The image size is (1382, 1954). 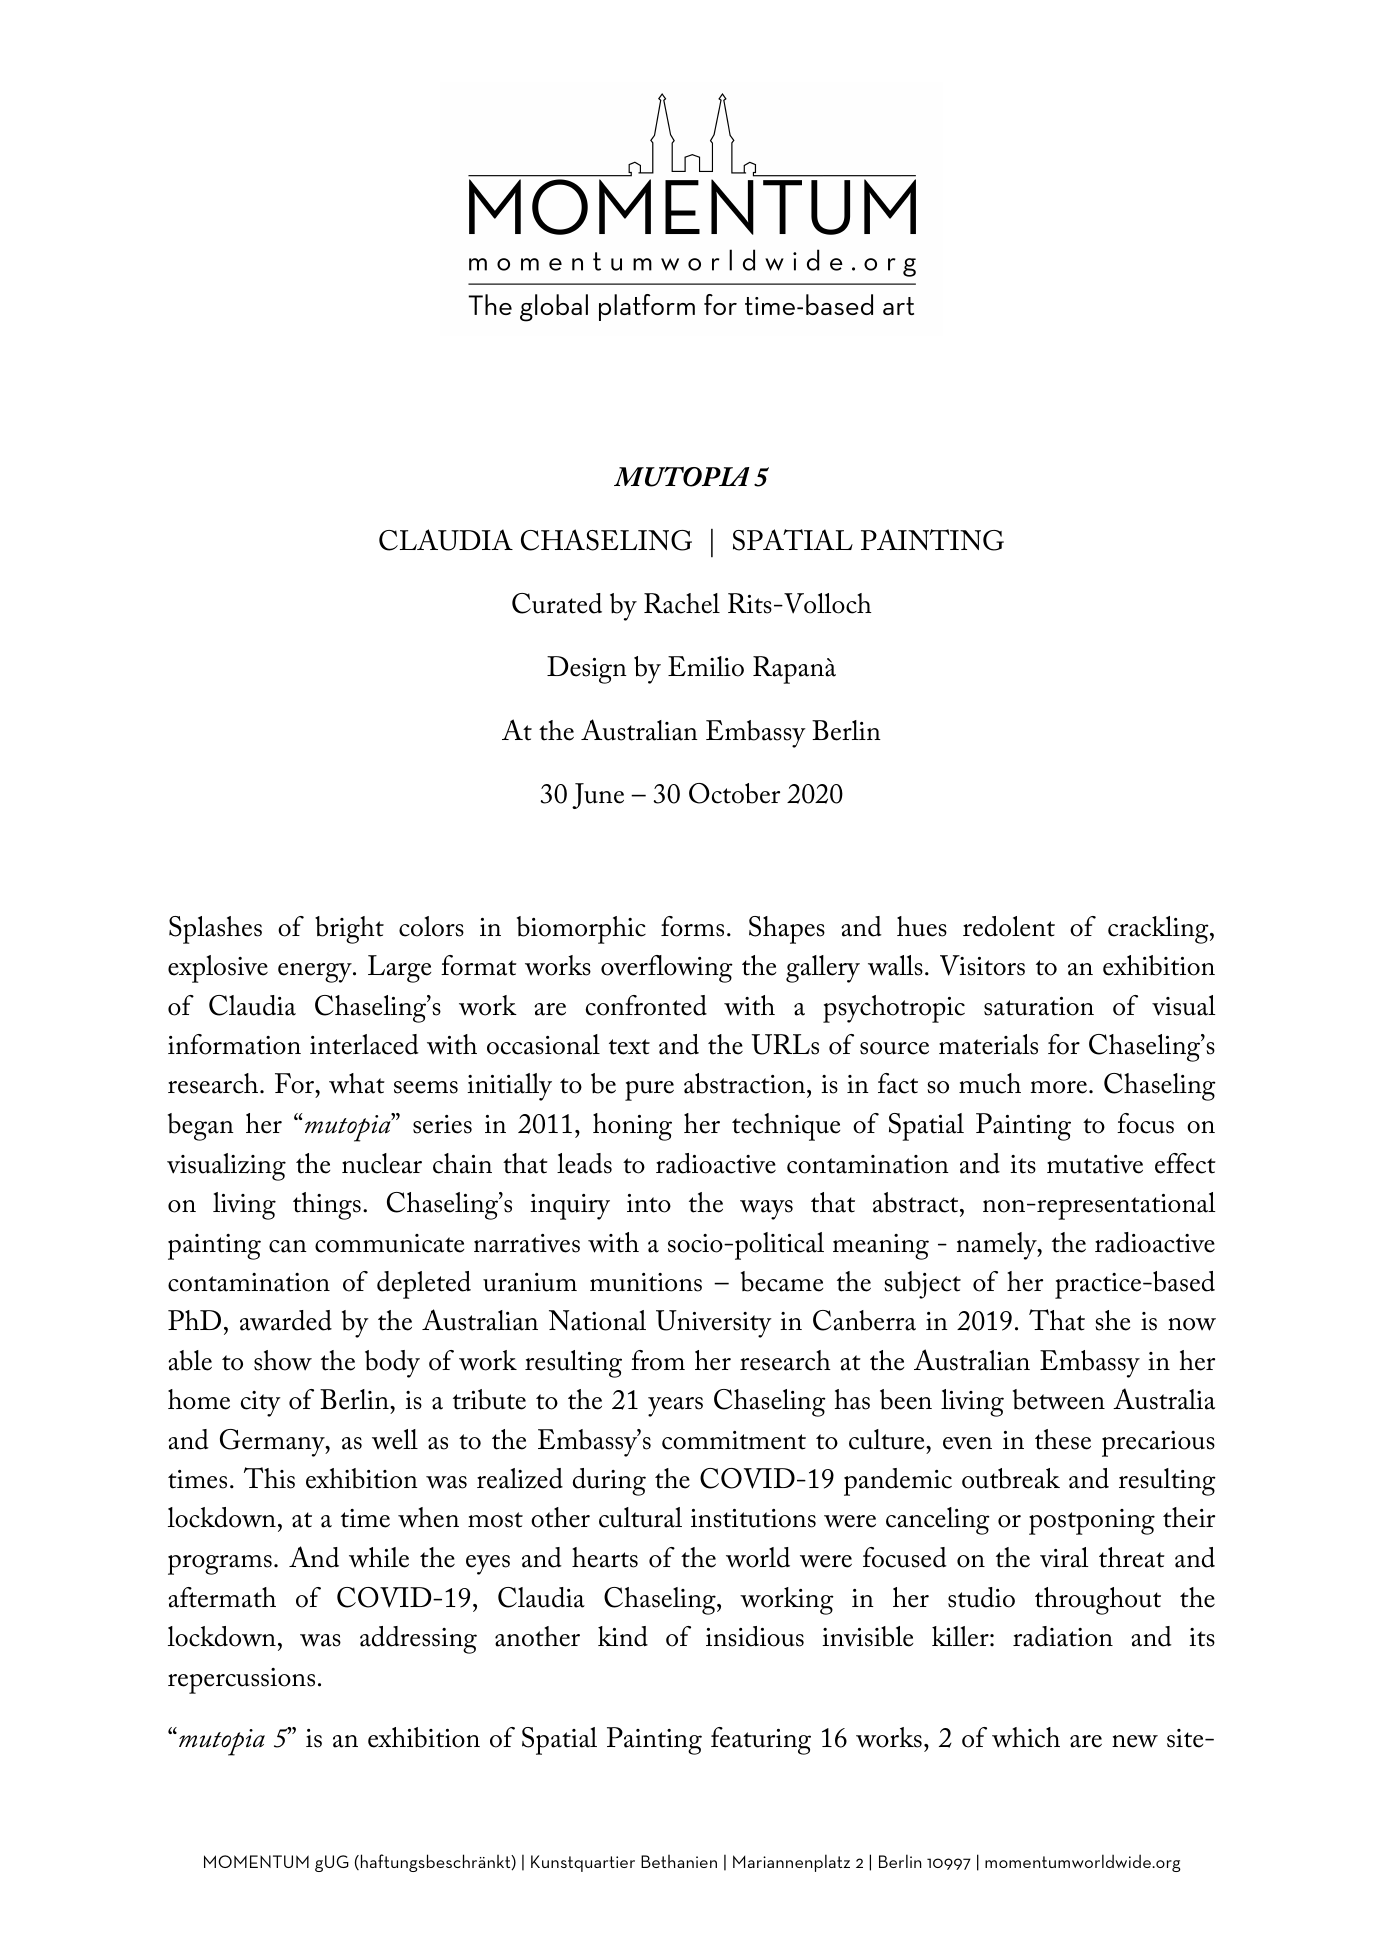 I want to click on effect, so click(x=1185, y=1163).
